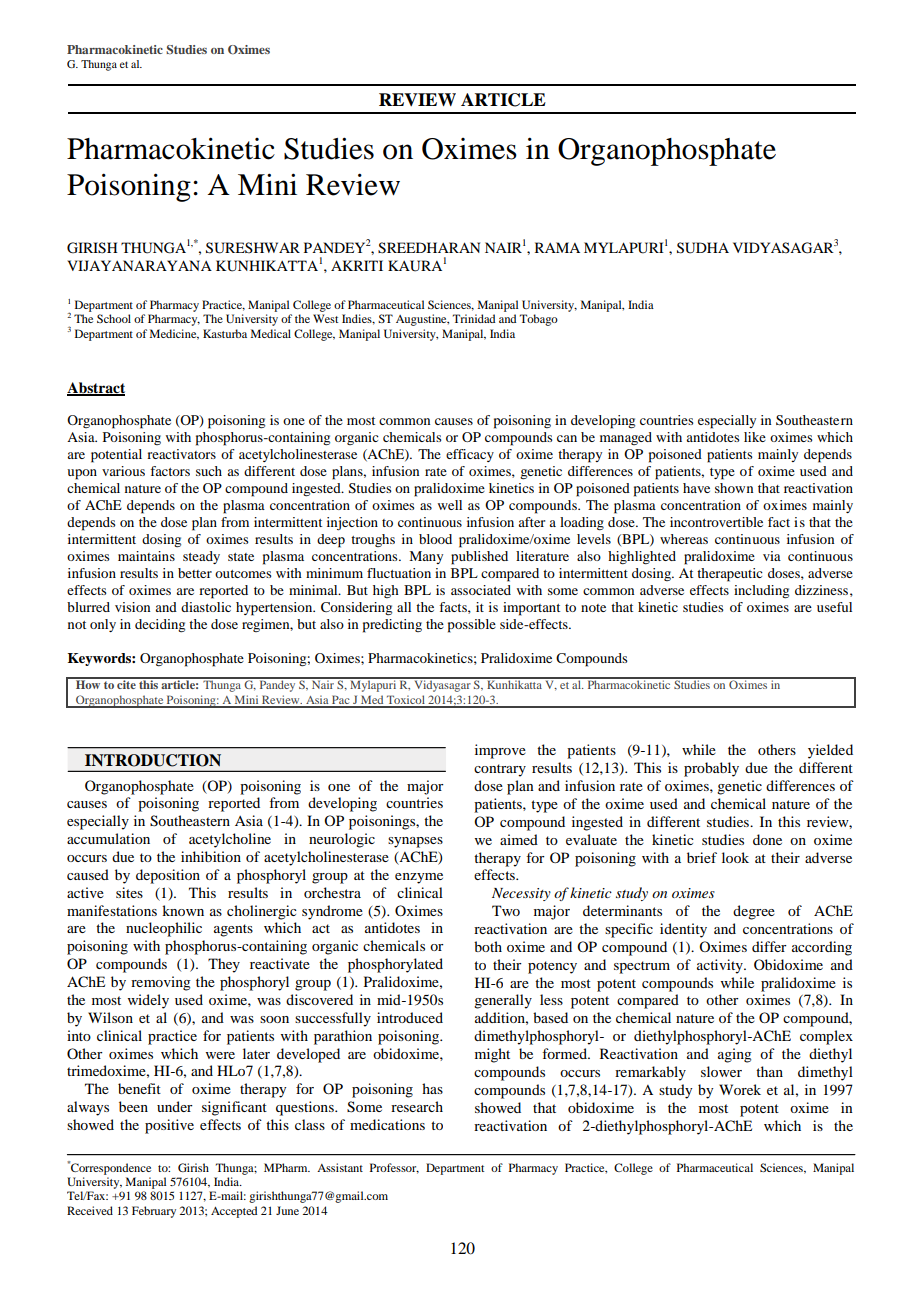 Image resolution: width=924 pixels, height=1308 pixels. What do you see at coordinates (114, 318) in the document?
I see `School` at bounding box center [114, 318].
